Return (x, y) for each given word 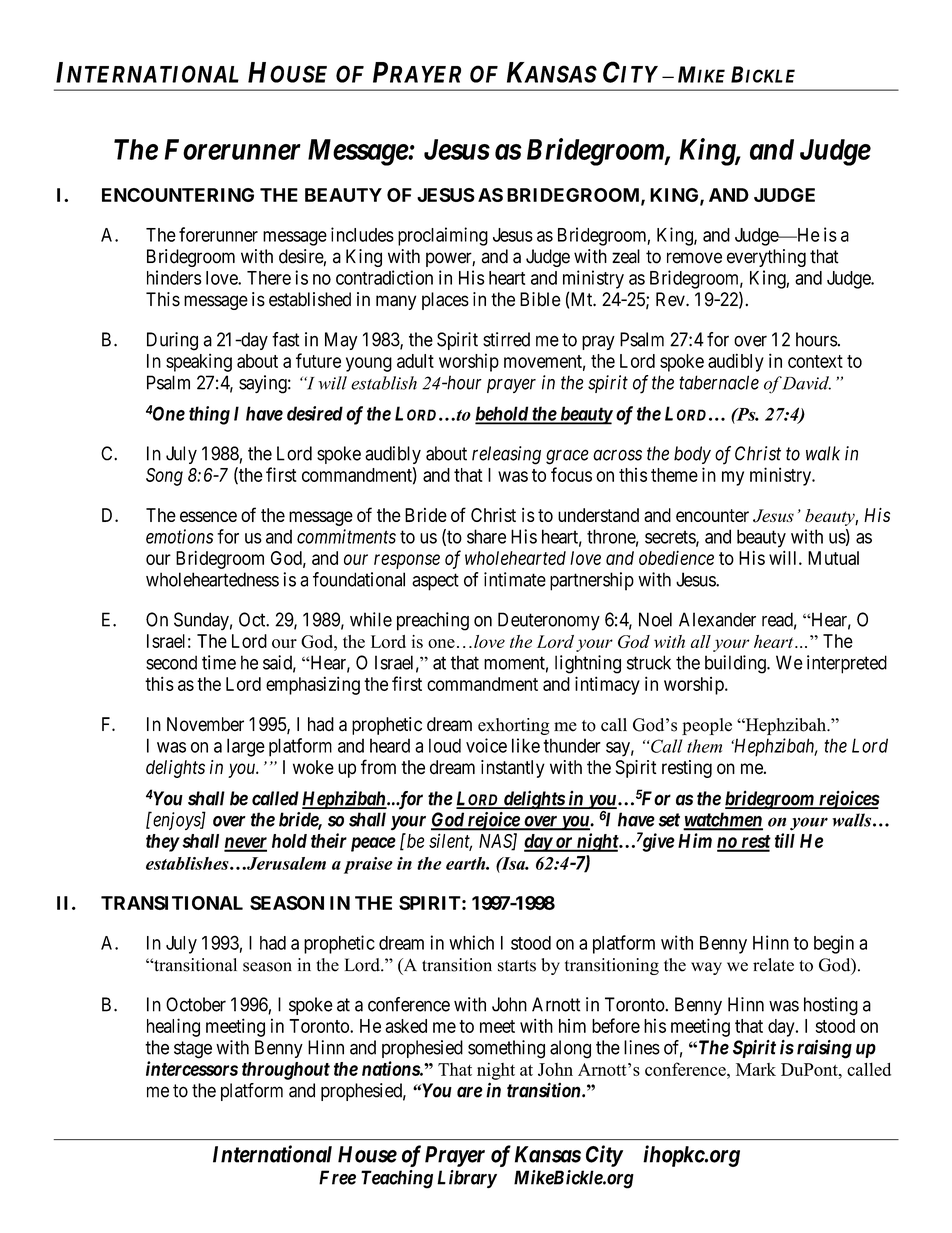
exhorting (514, 726)
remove (694, 258)
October (196, 1004)
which (471, 942)
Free (337, 1177)
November (205, 724)
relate (773, 965)
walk (823, 453)
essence (208, 516)
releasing (506, 455)
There (269, 278)
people (707, 726)
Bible (540, 299)
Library (467, 1179)
